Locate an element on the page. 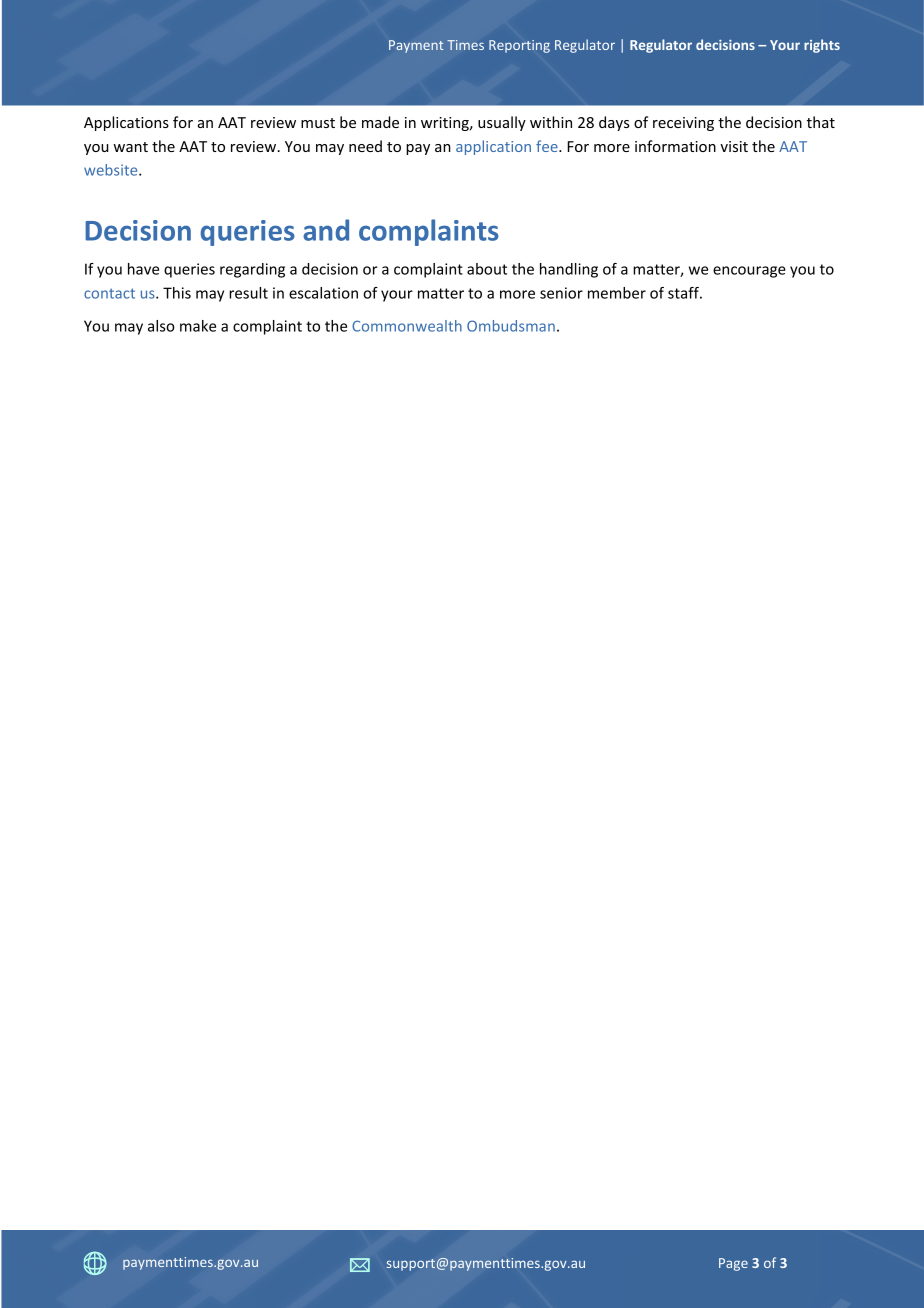  want is located at coordinates (130, 147).
